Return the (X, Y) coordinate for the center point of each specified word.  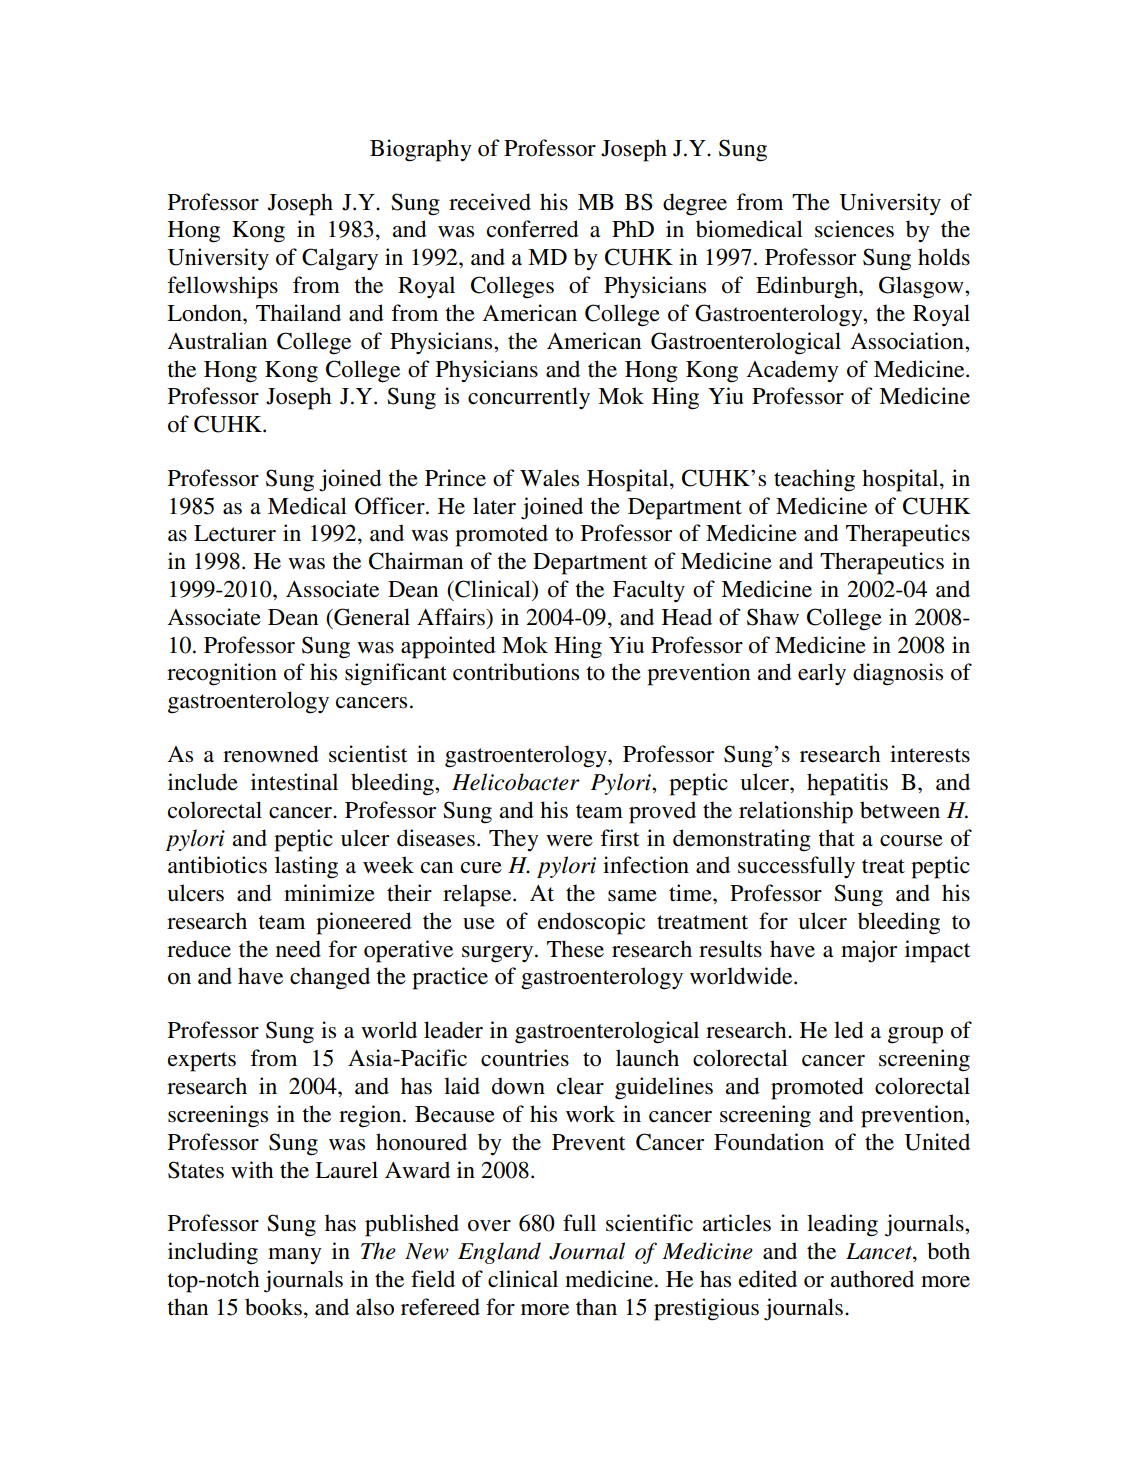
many (295, 1256)
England (499, 1253)
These (575, 949)
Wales (549, 478)
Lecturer (235, 533)
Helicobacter (516, 782)
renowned (271, 754)
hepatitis (847, 784)
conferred (533, 229)
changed (330, 978)
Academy (793, 371)
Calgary (340, 259)
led (849, 1030)
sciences (854, 229)
